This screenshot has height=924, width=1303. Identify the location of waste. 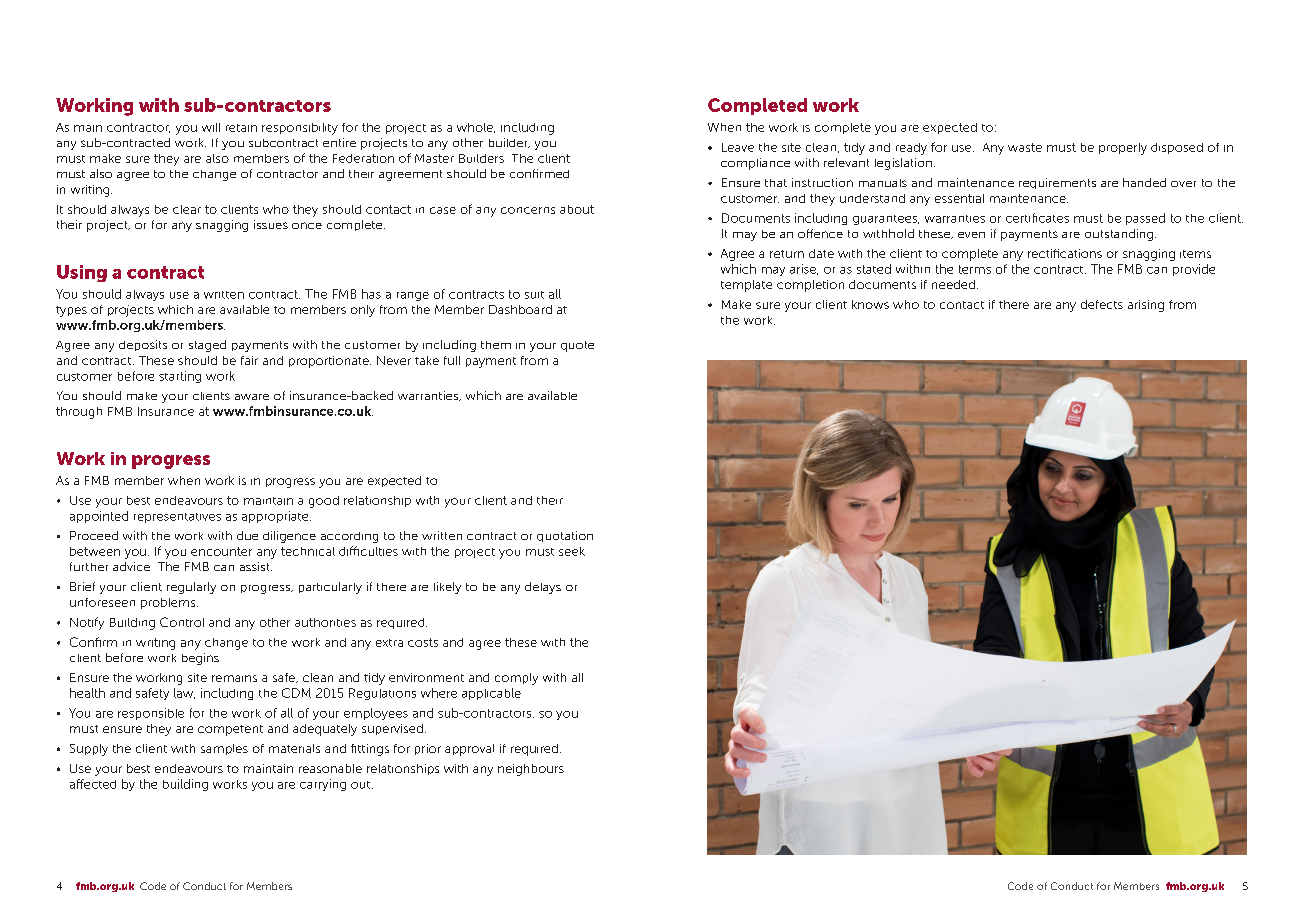
(1025, 147).
